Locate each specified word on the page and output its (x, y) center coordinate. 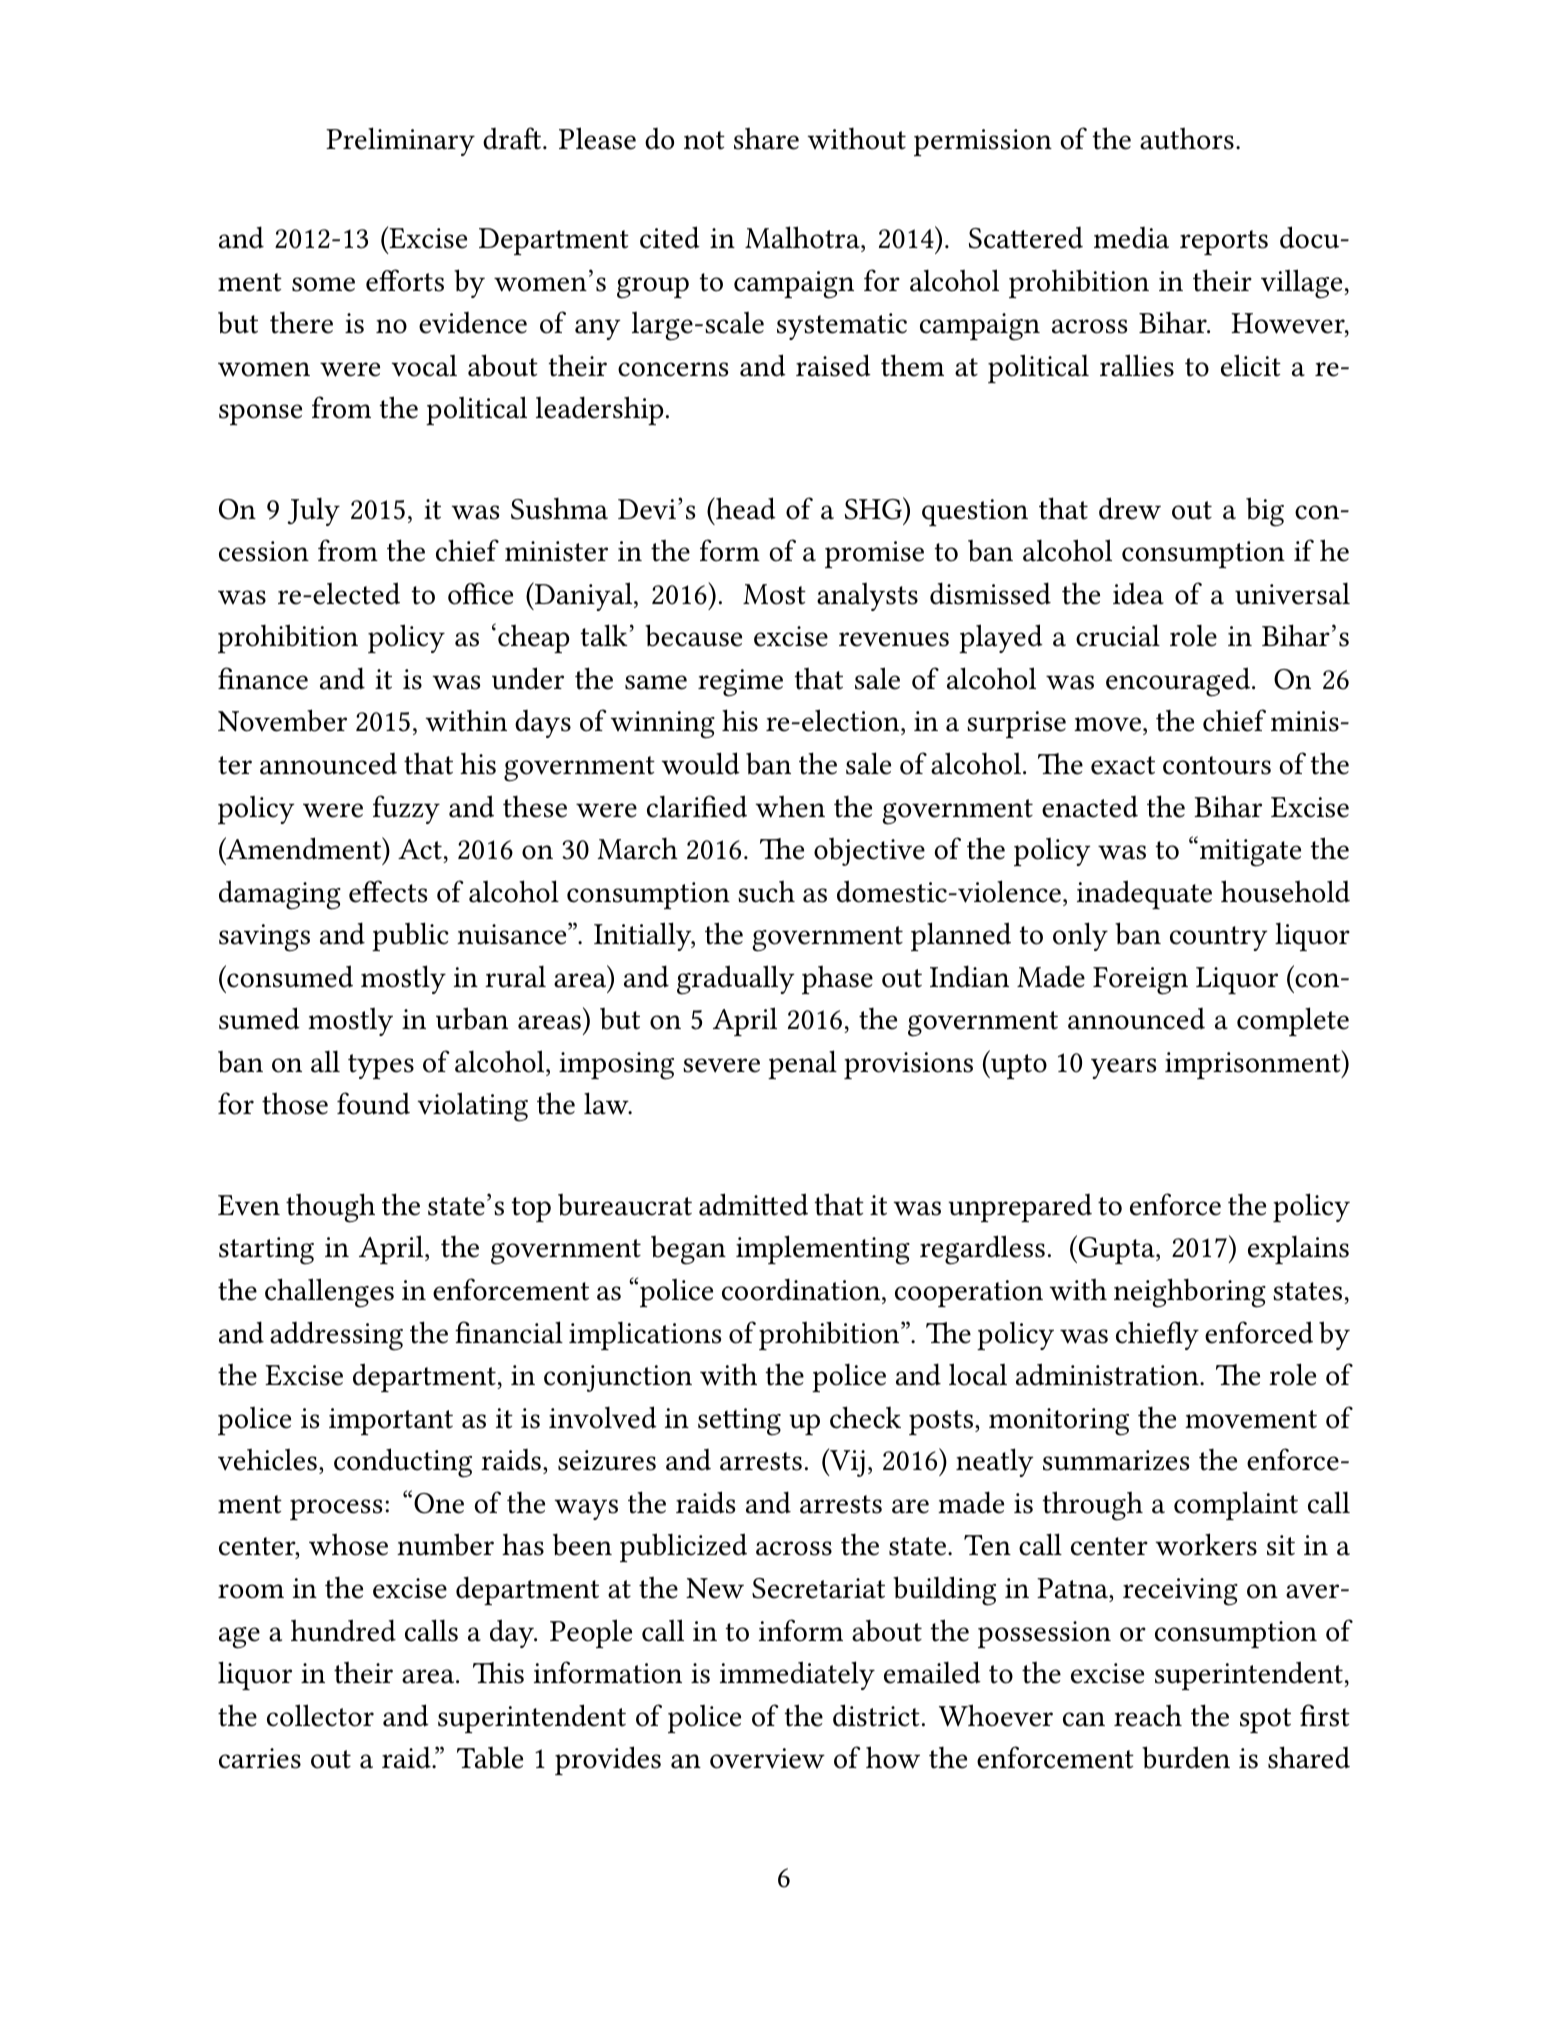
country (1219, 938)
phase (837, 979)
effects (388, 891)
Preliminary (400, 141)
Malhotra (803, 237)
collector (320, 1715)
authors (1187, 138)
